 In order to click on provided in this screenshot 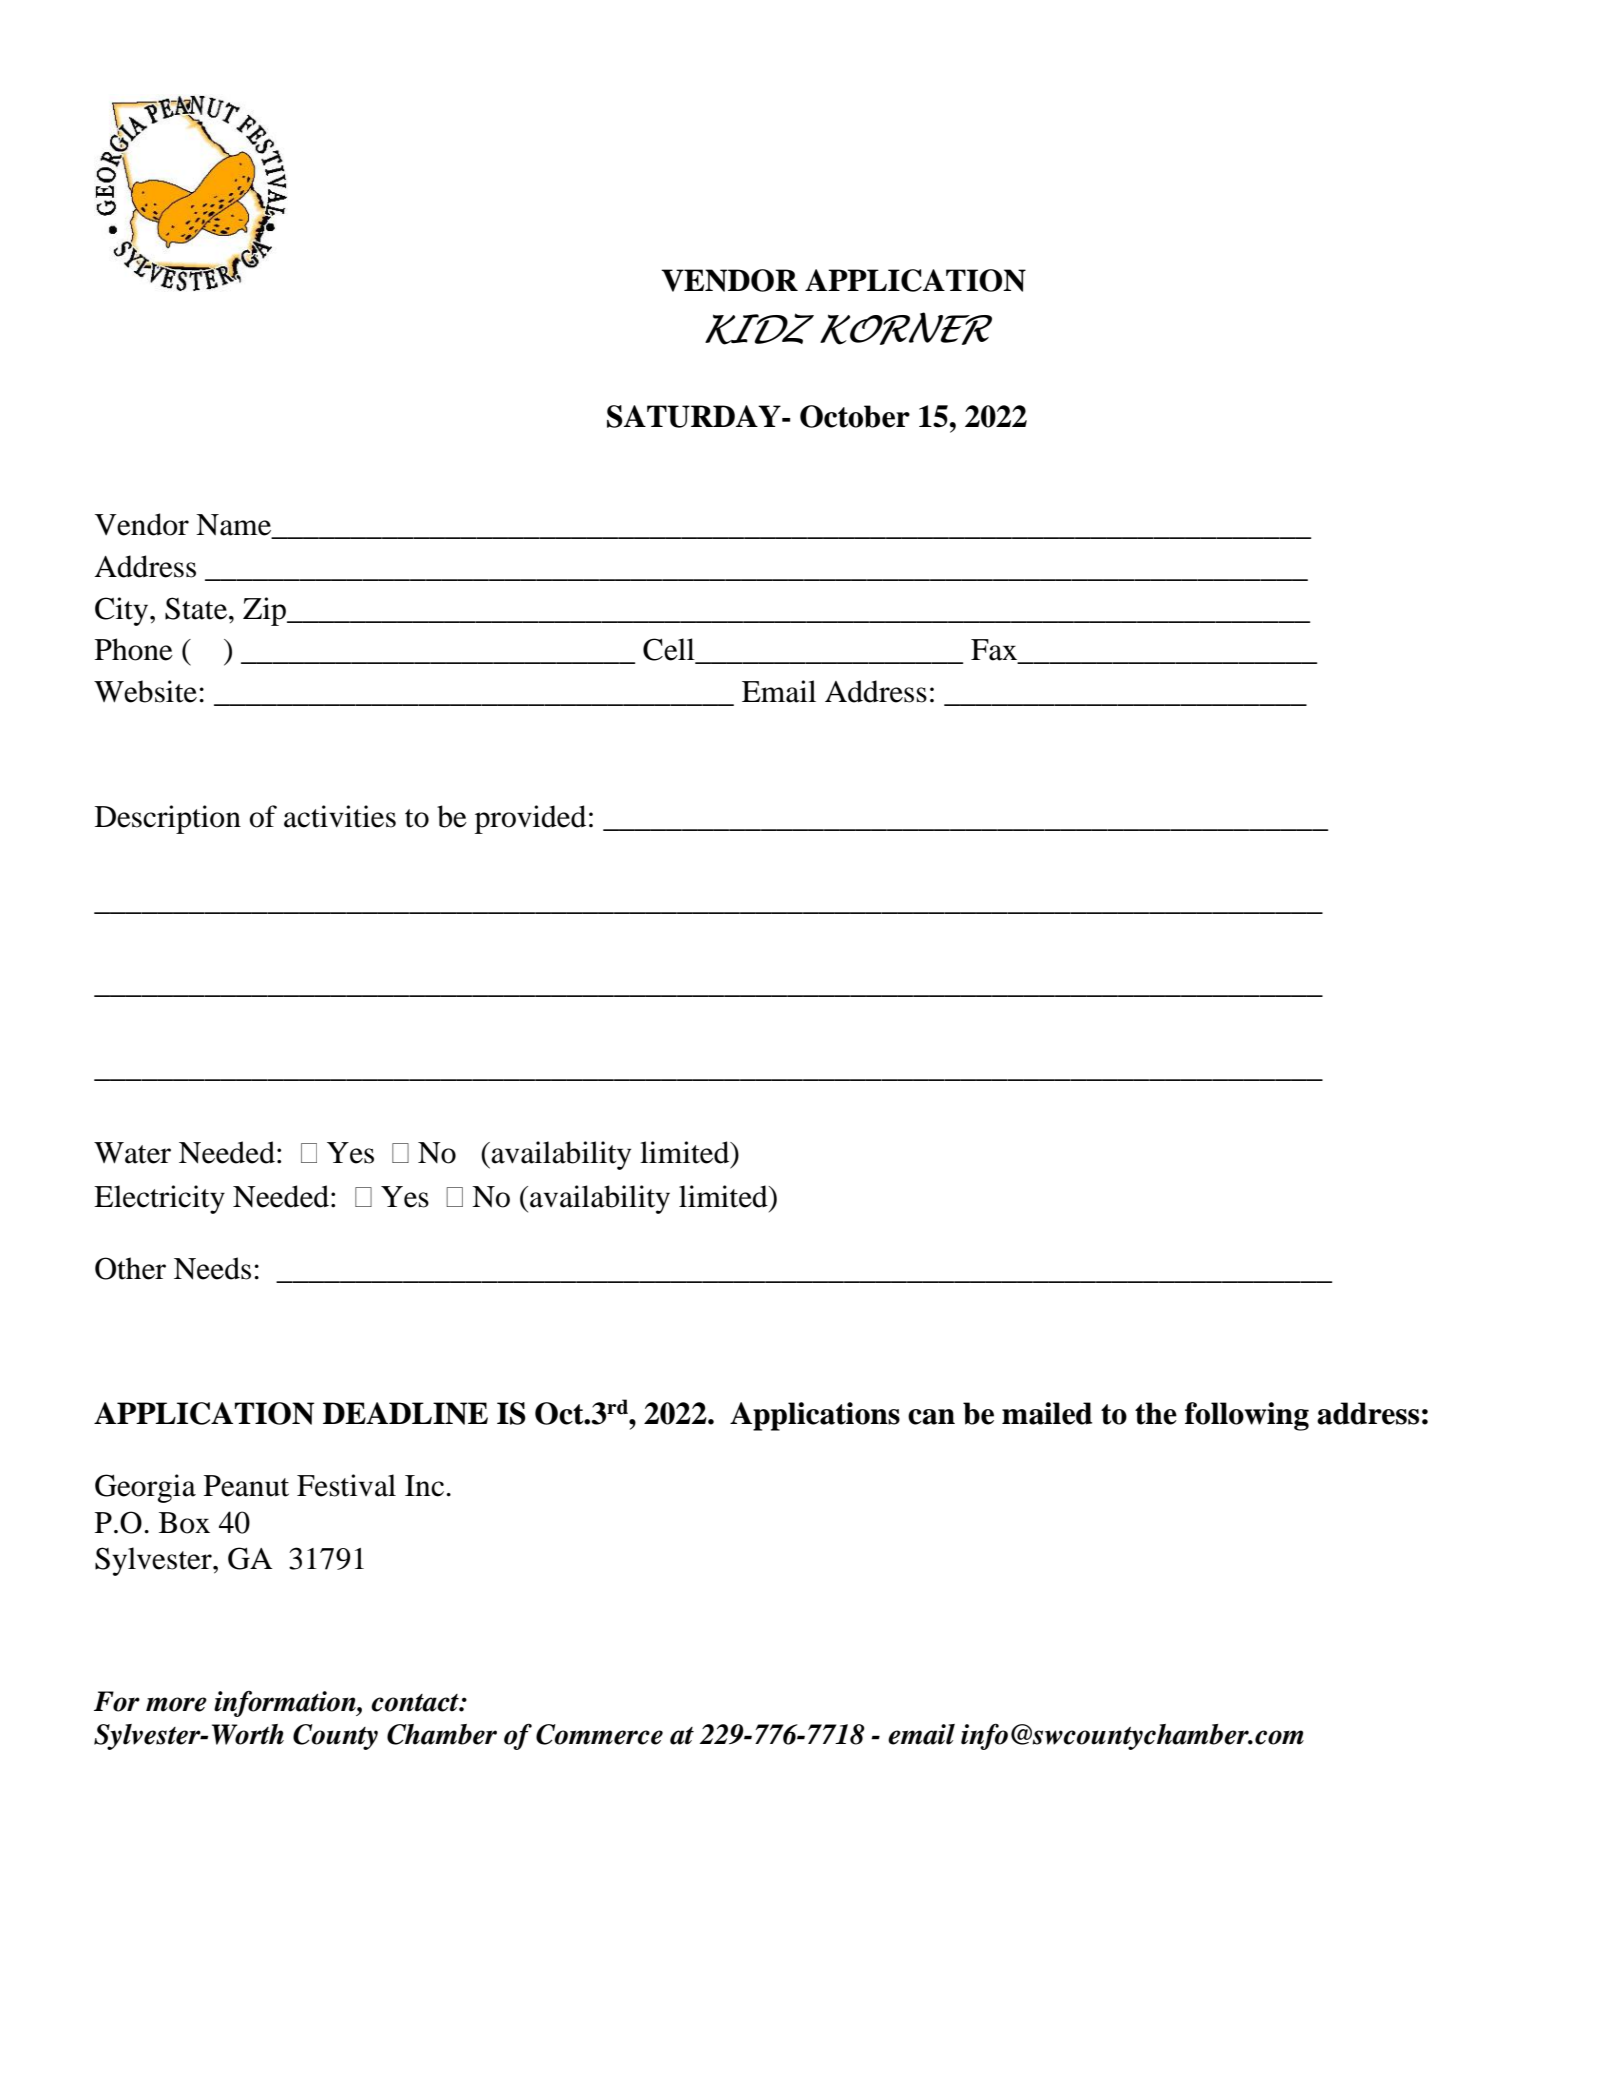, I will do `click(530, 819)`.
